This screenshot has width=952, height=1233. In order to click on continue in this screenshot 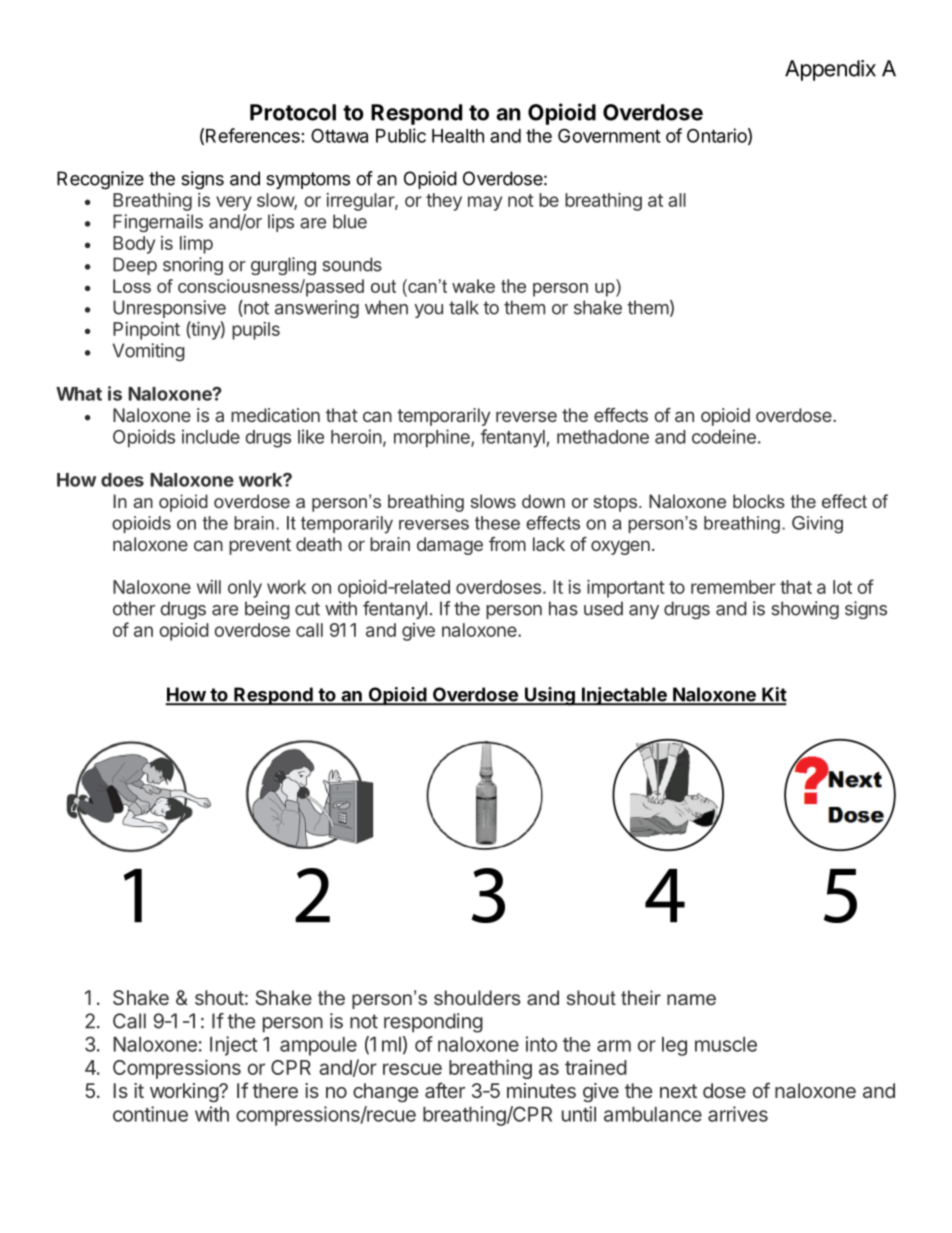, I will do `click(150, 1114)`.
